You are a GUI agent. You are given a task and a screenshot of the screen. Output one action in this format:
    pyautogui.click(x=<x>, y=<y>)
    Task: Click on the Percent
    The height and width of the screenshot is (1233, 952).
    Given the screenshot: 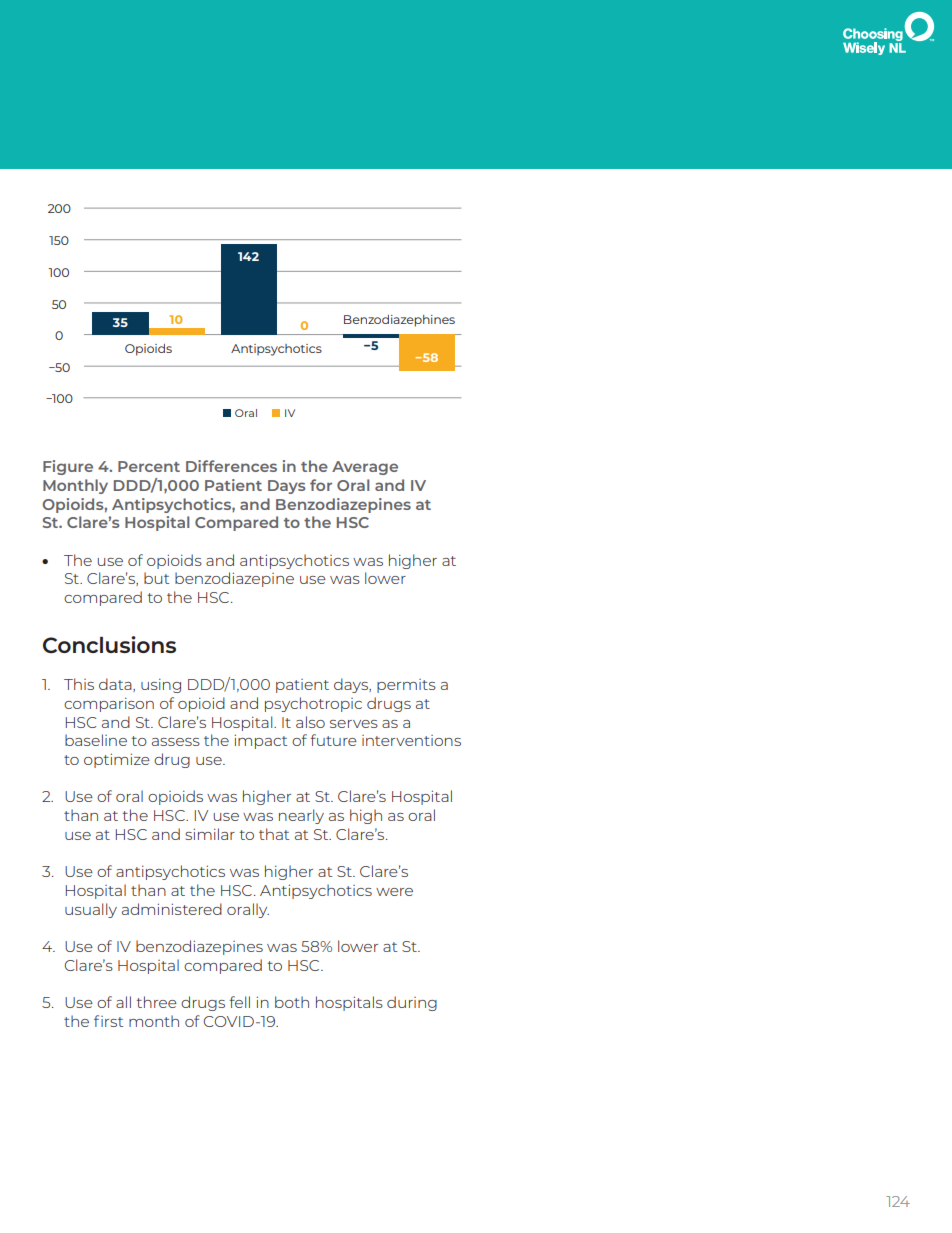 What is the action you would take?
    pyautogui.click(x=149, y=466)
